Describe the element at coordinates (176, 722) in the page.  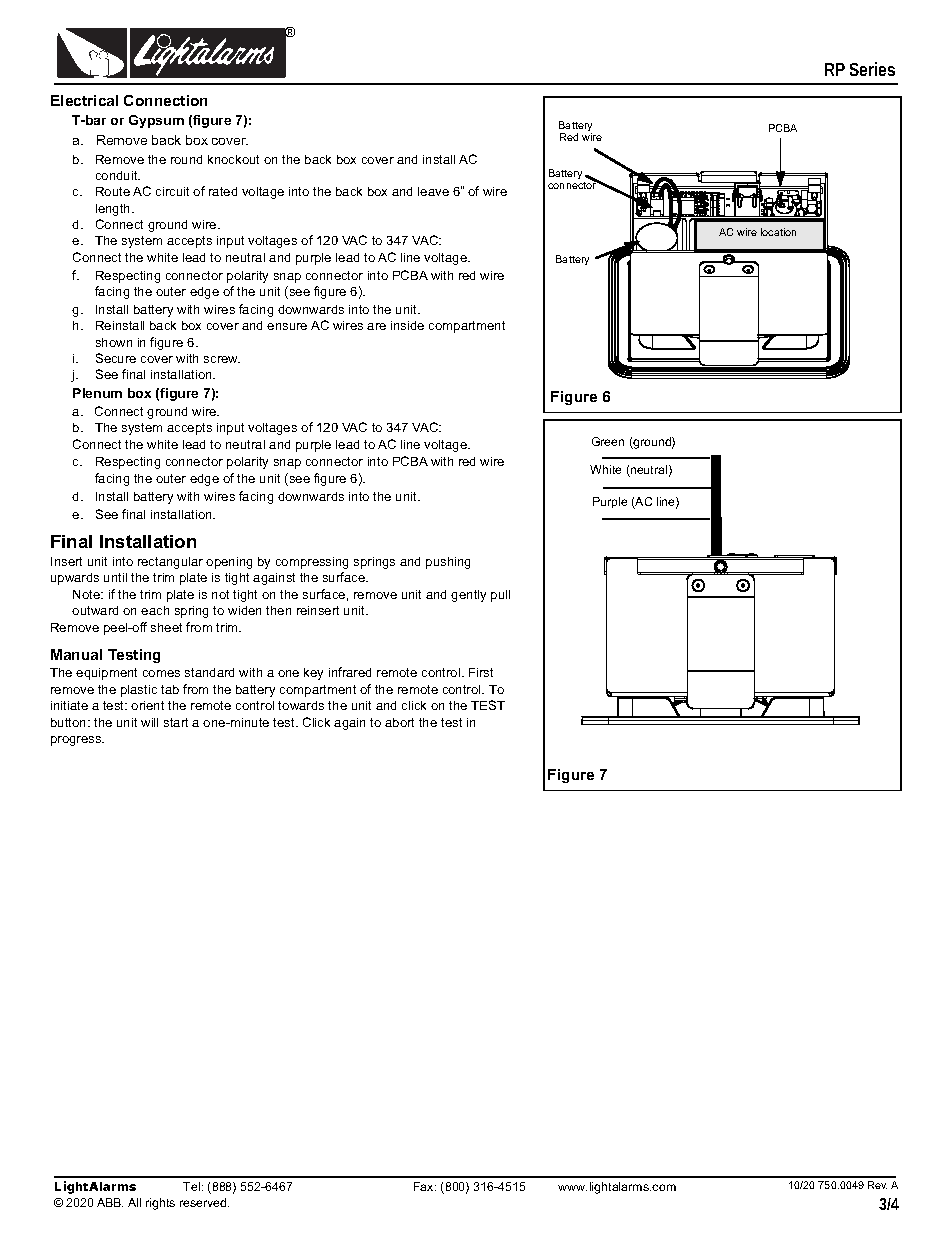
I see `start` at that location.
